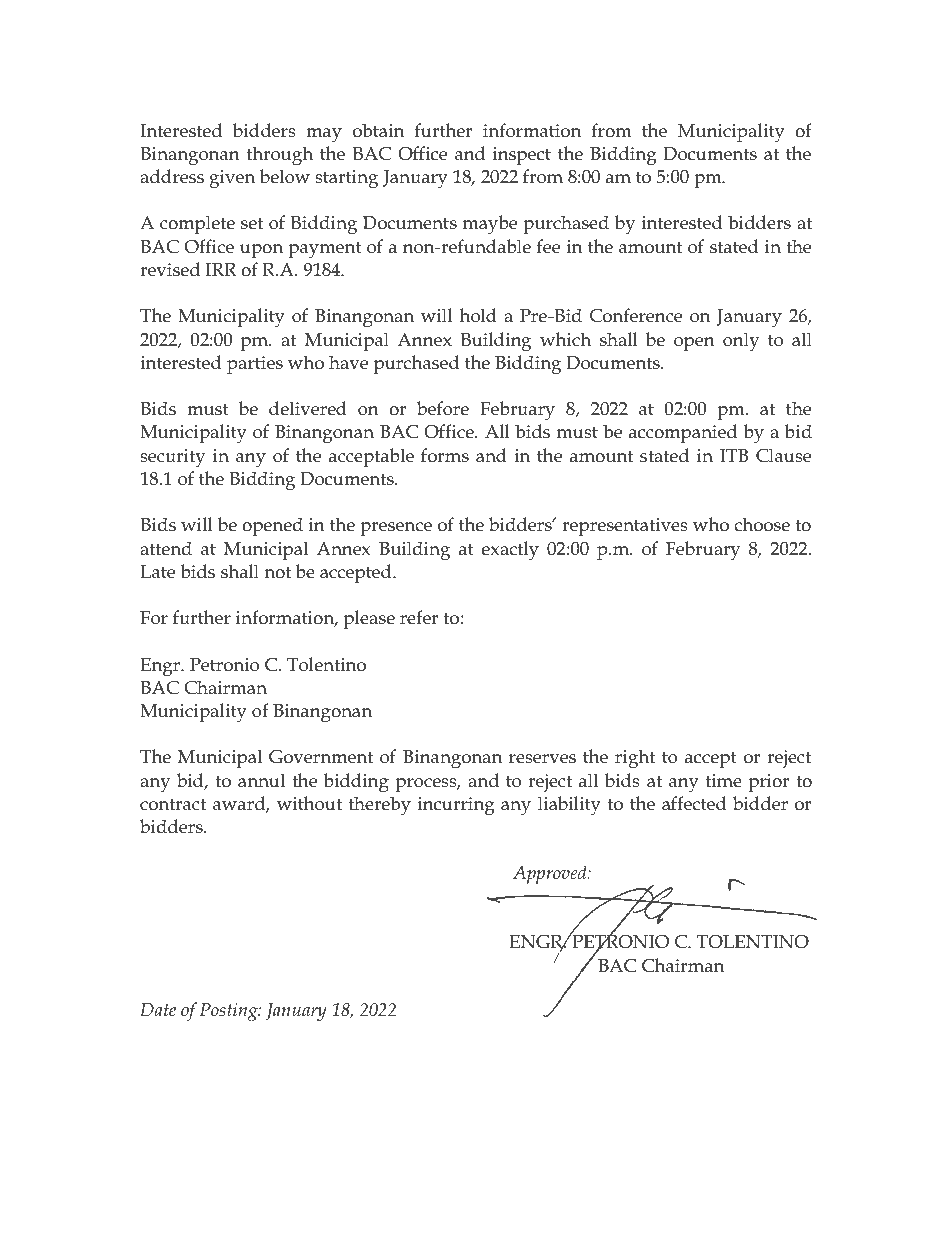 This screenshot has width=952, height=1233. I want to click on annul, so click(261, 780).
